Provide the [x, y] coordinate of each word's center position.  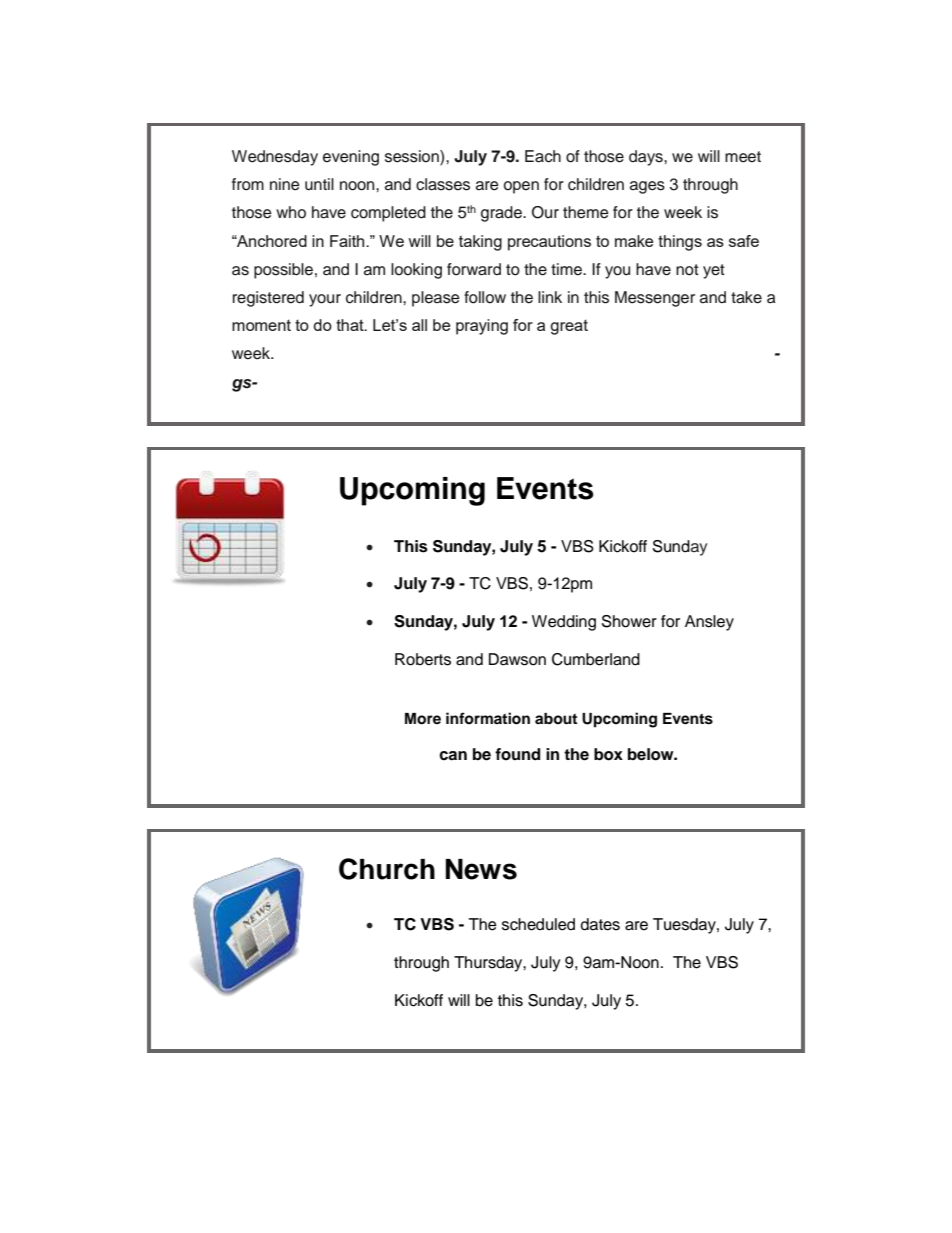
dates [600, 924]
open [521, 187]
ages [647, 187]
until [319, 184]
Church [387, 869]
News [481, 869]
